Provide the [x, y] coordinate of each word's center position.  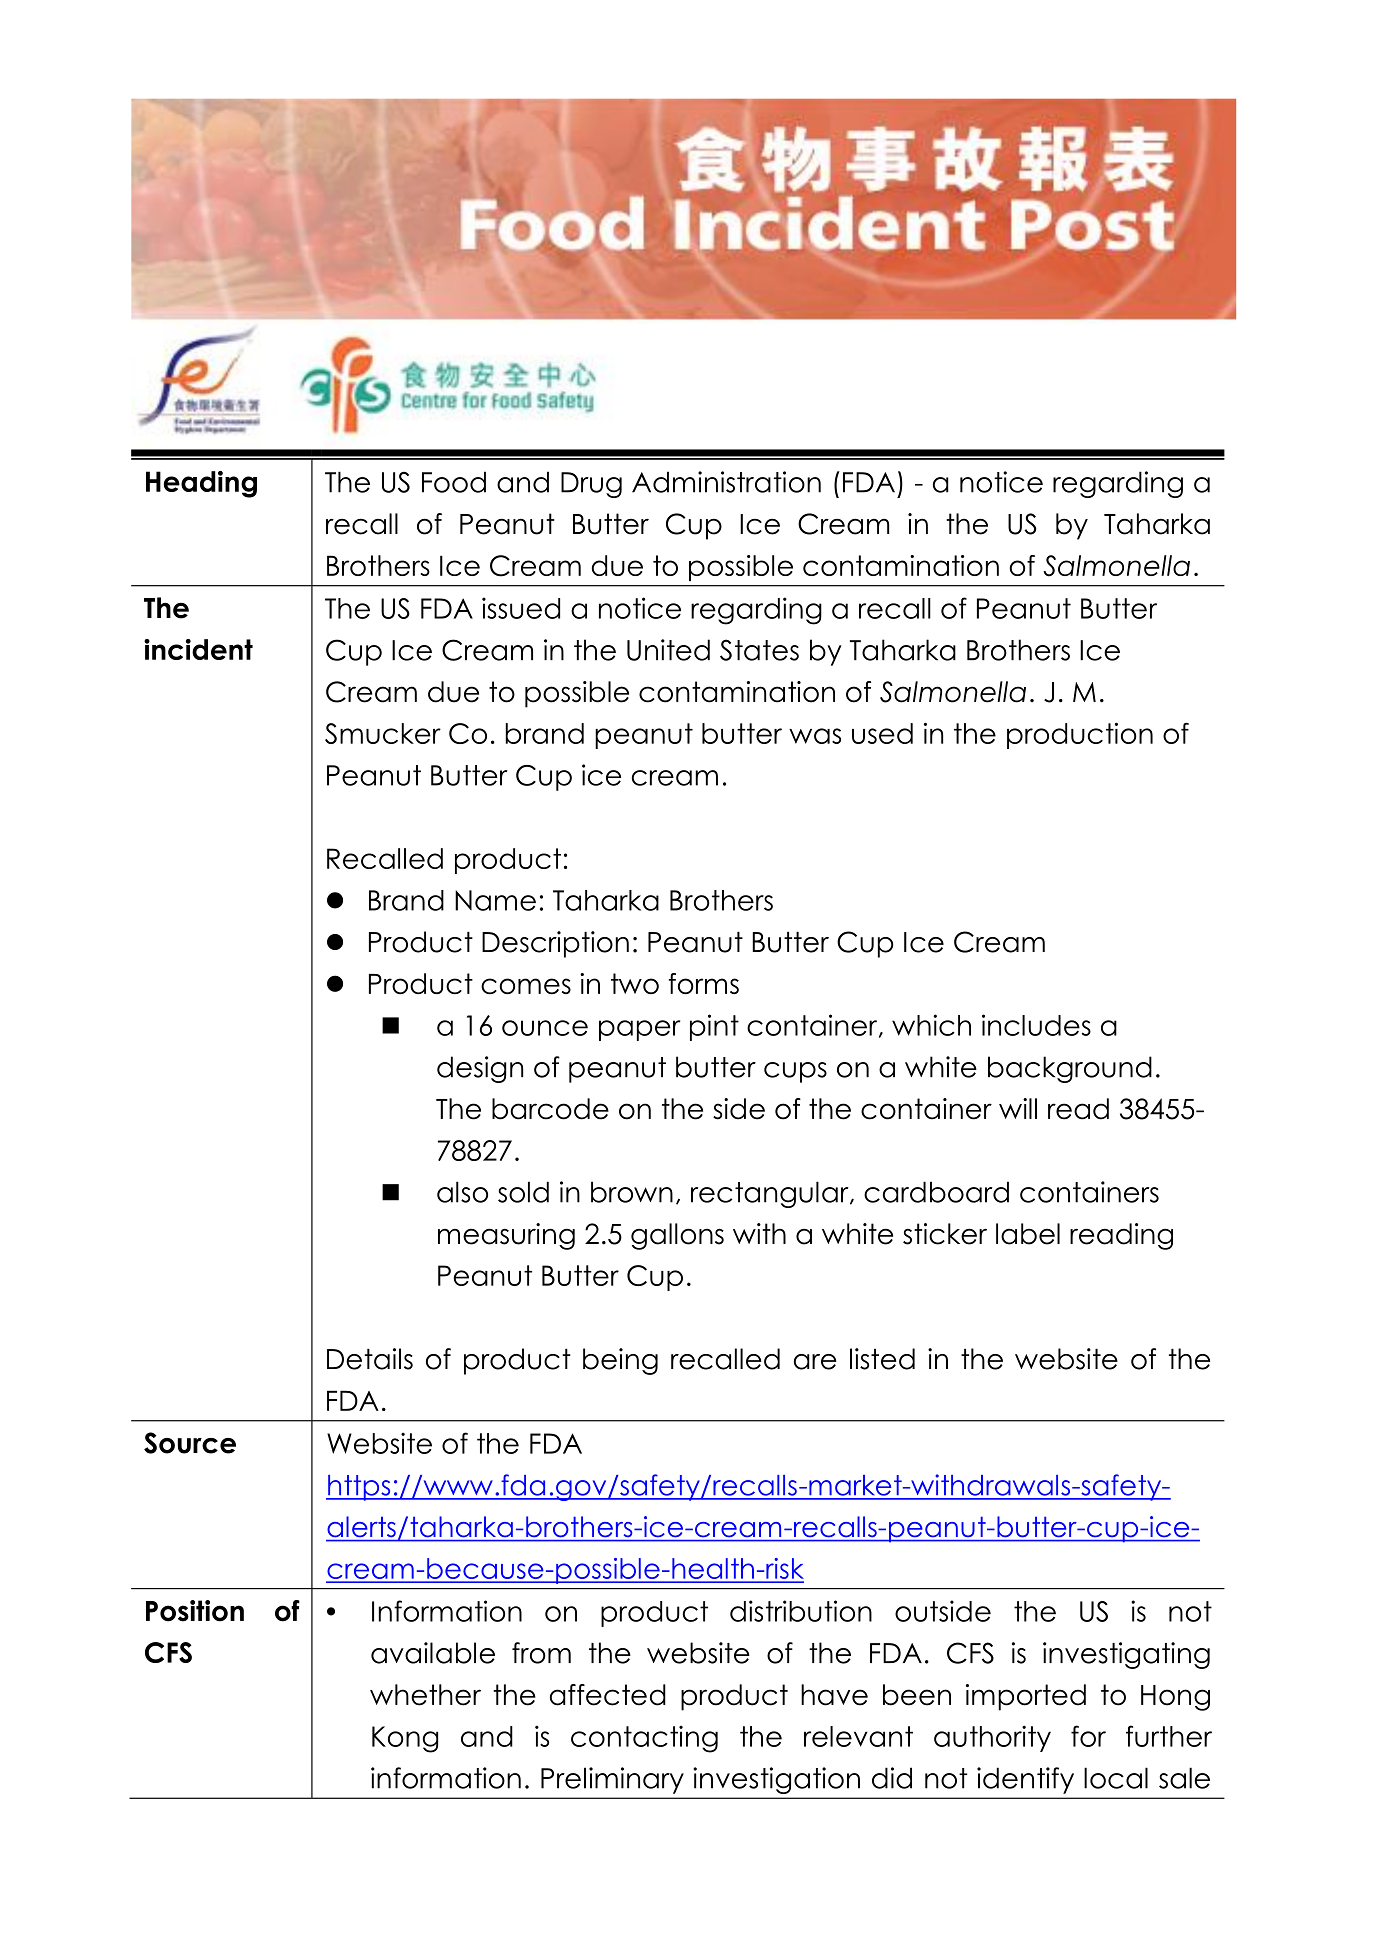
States [759, 650]
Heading [201, 484]
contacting [644, 1739]
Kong [405, 1739]
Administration [726, 482]
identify [1025, 1780]
